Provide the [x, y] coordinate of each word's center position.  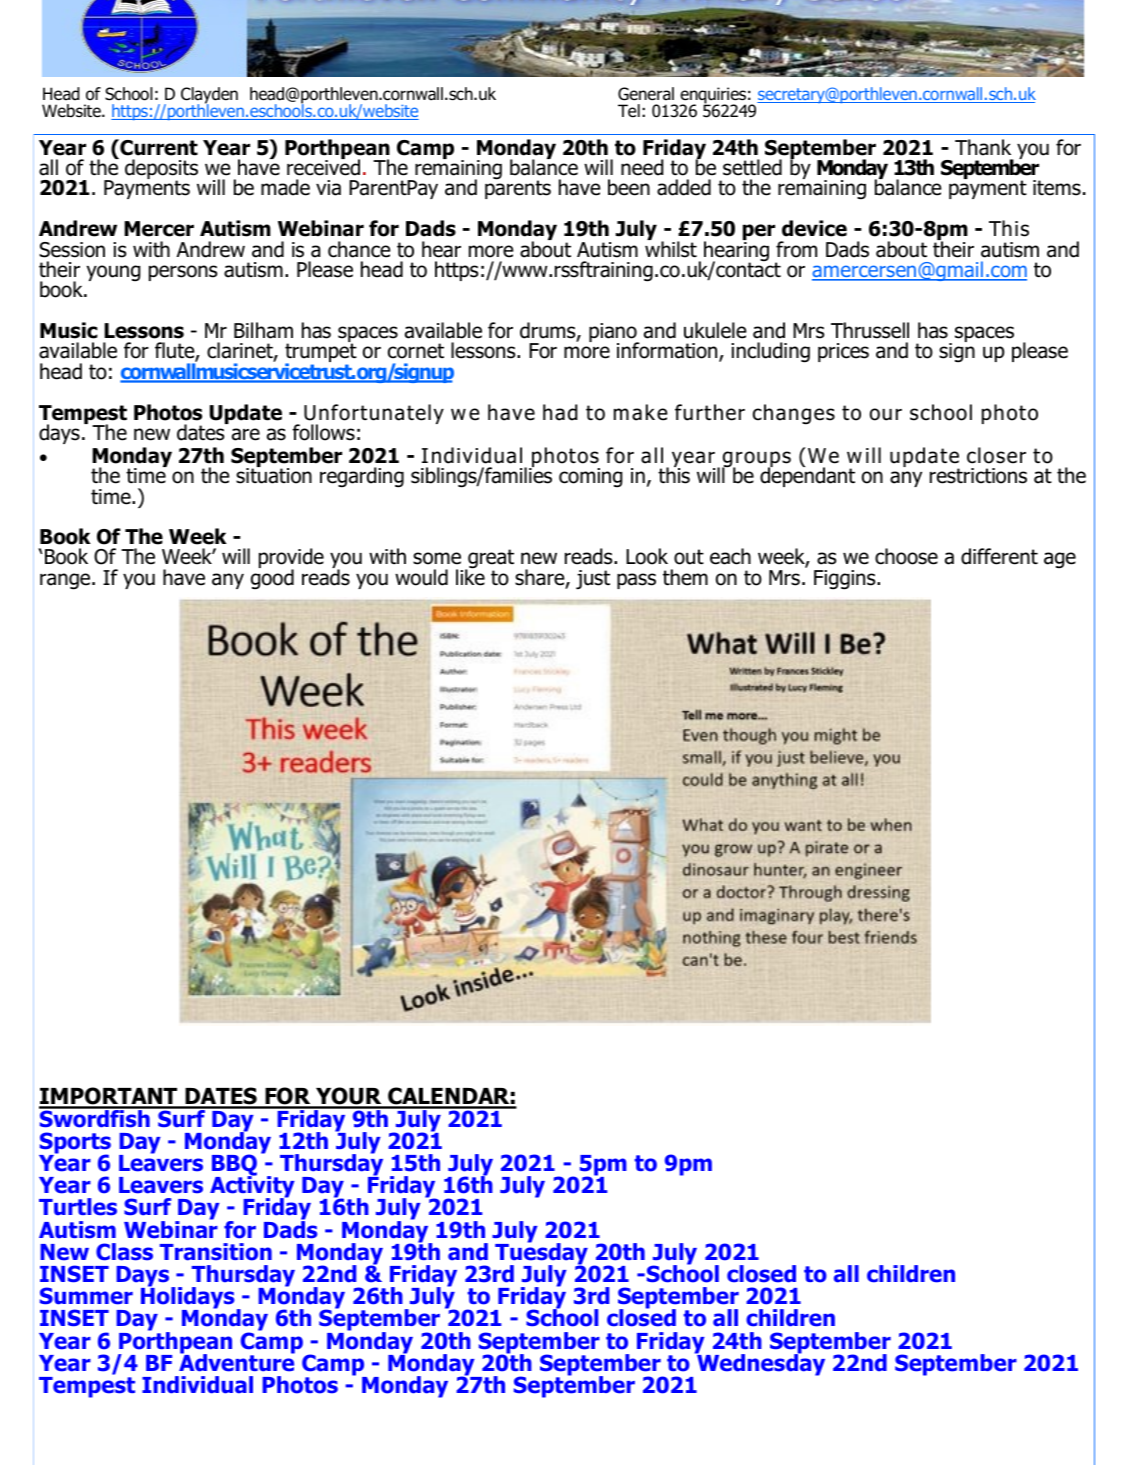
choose [906, 556]
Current [158, 147]
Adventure [237, 1362]
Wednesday [760, 1364]
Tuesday [541, 1254]
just [593, 580]
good [272, 578]
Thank [983, 147]
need [642, 167]
